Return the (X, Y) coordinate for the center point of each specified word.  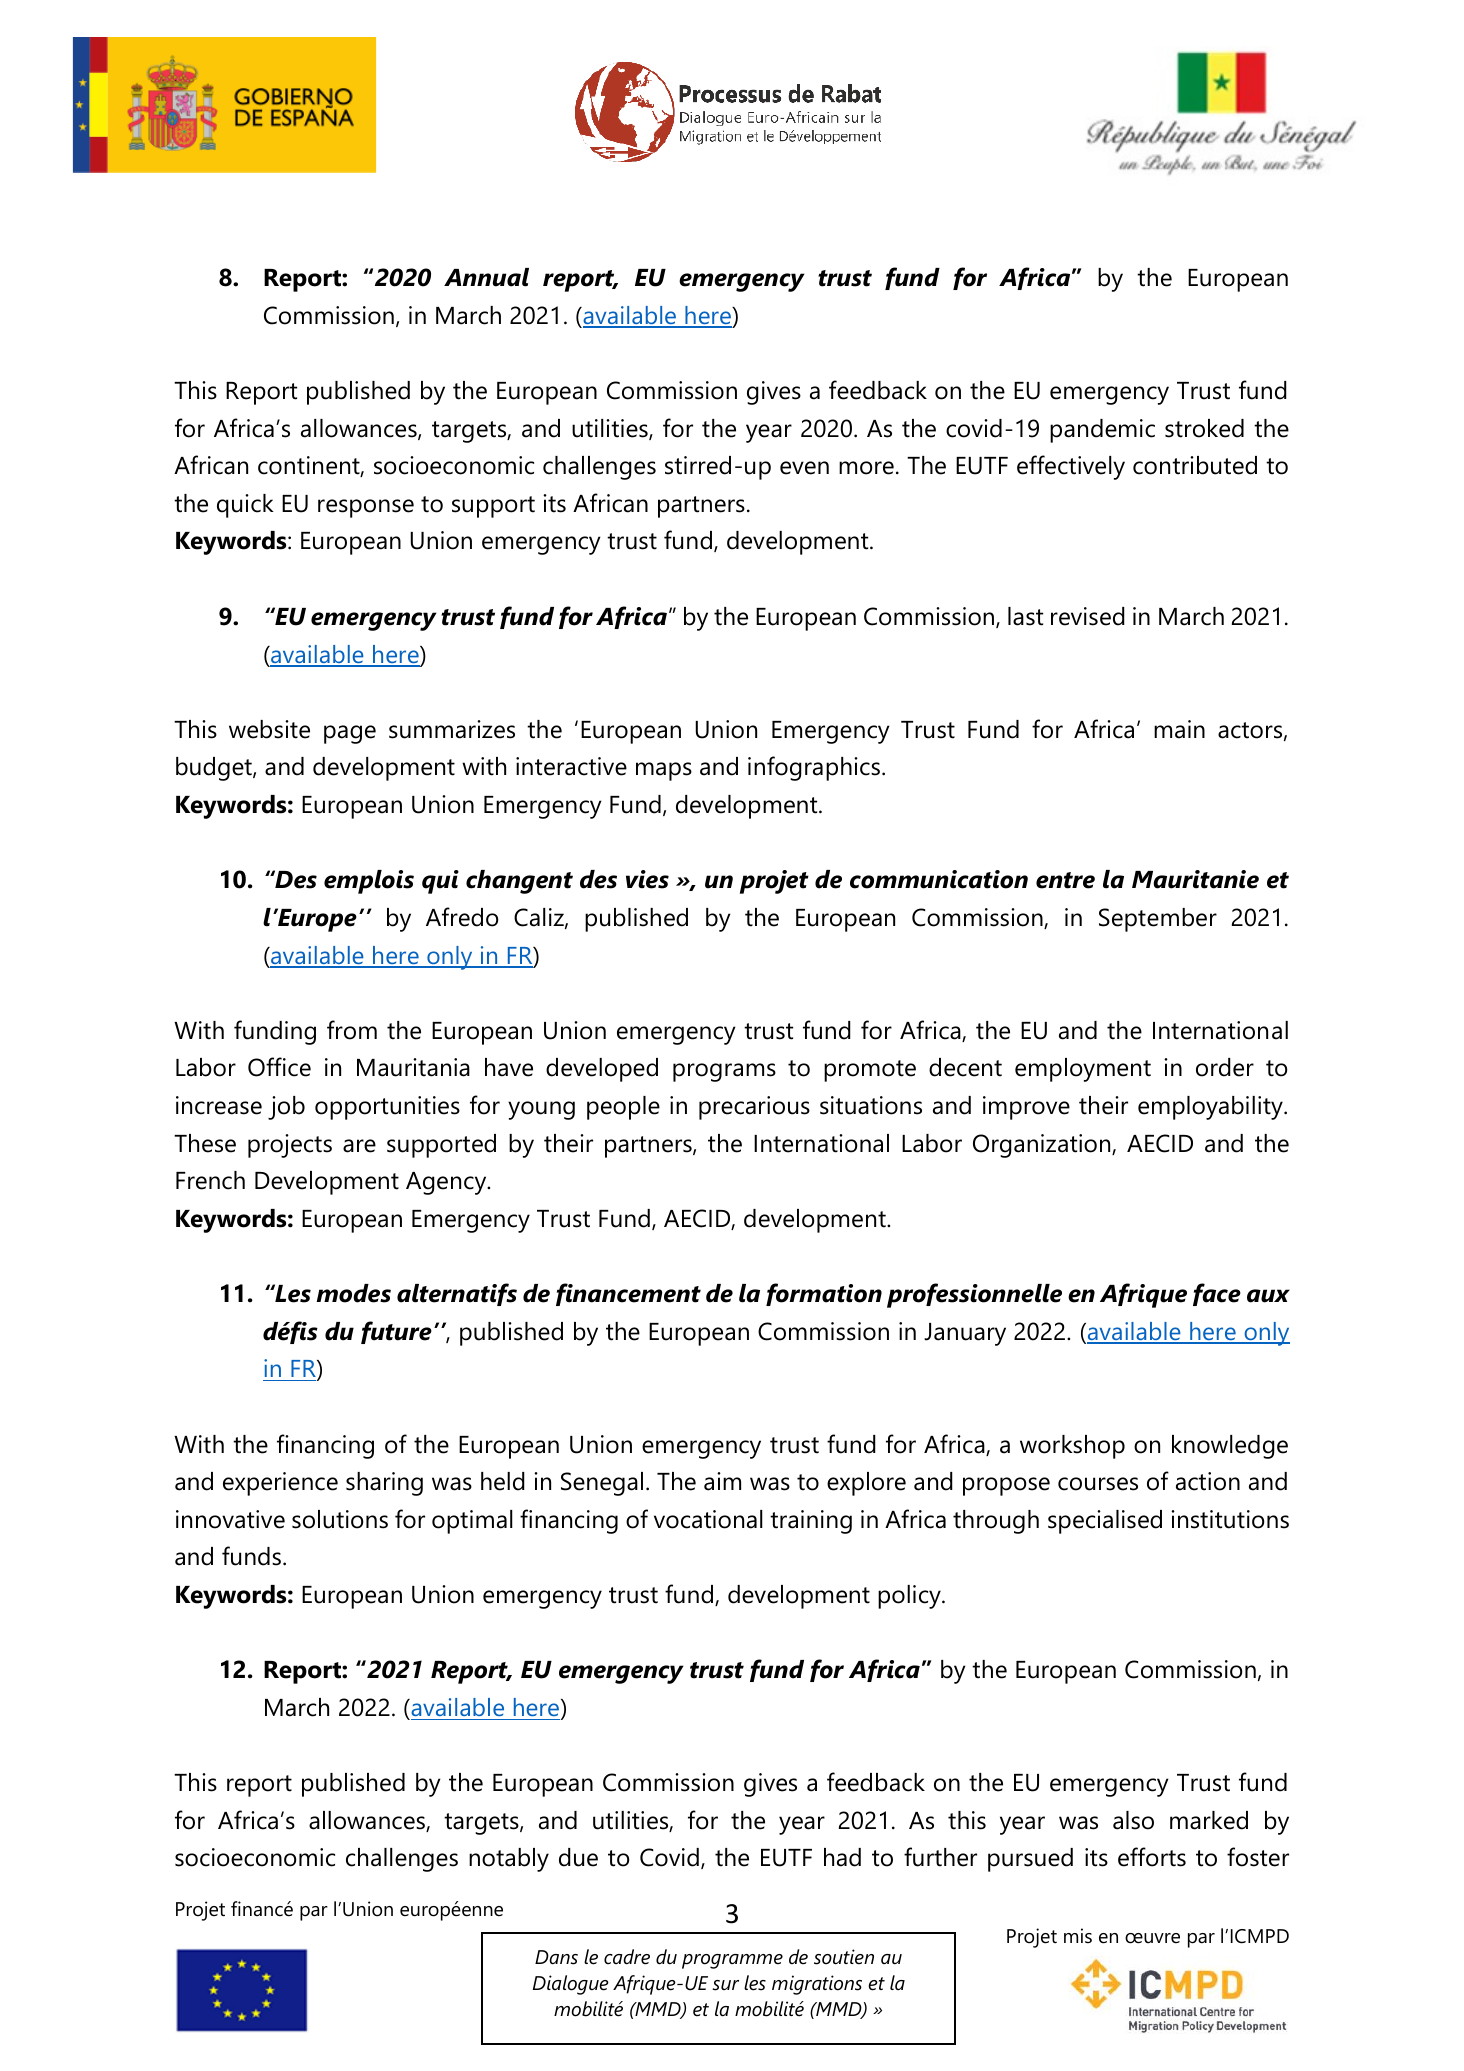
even (804, 468)
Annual (486, 277)
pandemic (1102, 431)
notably (509, 1860)
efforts (1152, 1857)
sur (725, 1985)
